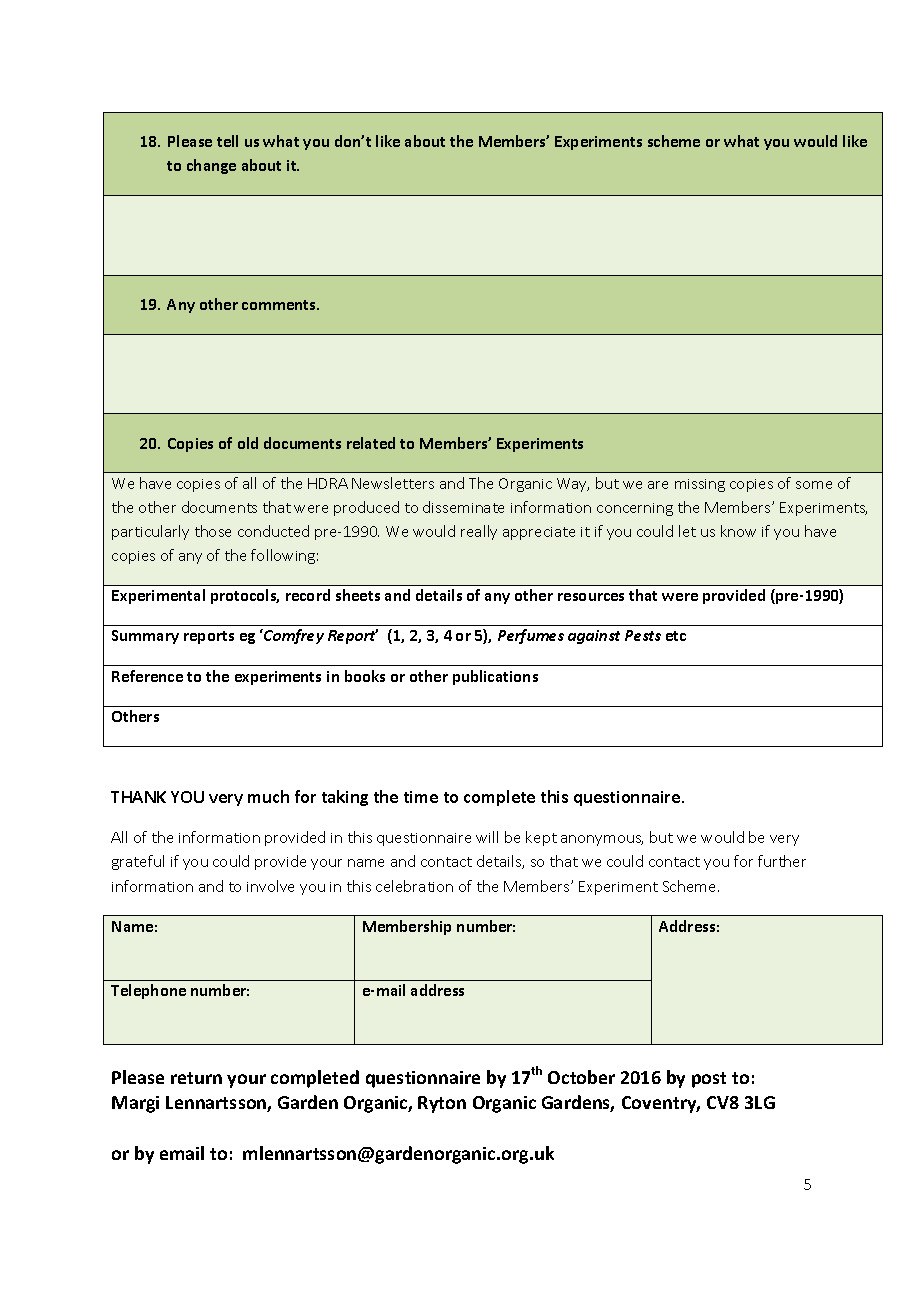 The image size is (924, 1308). What do you see at coordinates (709, 1080) in the page?
I see `post` at bounding box center [709, 1080].
